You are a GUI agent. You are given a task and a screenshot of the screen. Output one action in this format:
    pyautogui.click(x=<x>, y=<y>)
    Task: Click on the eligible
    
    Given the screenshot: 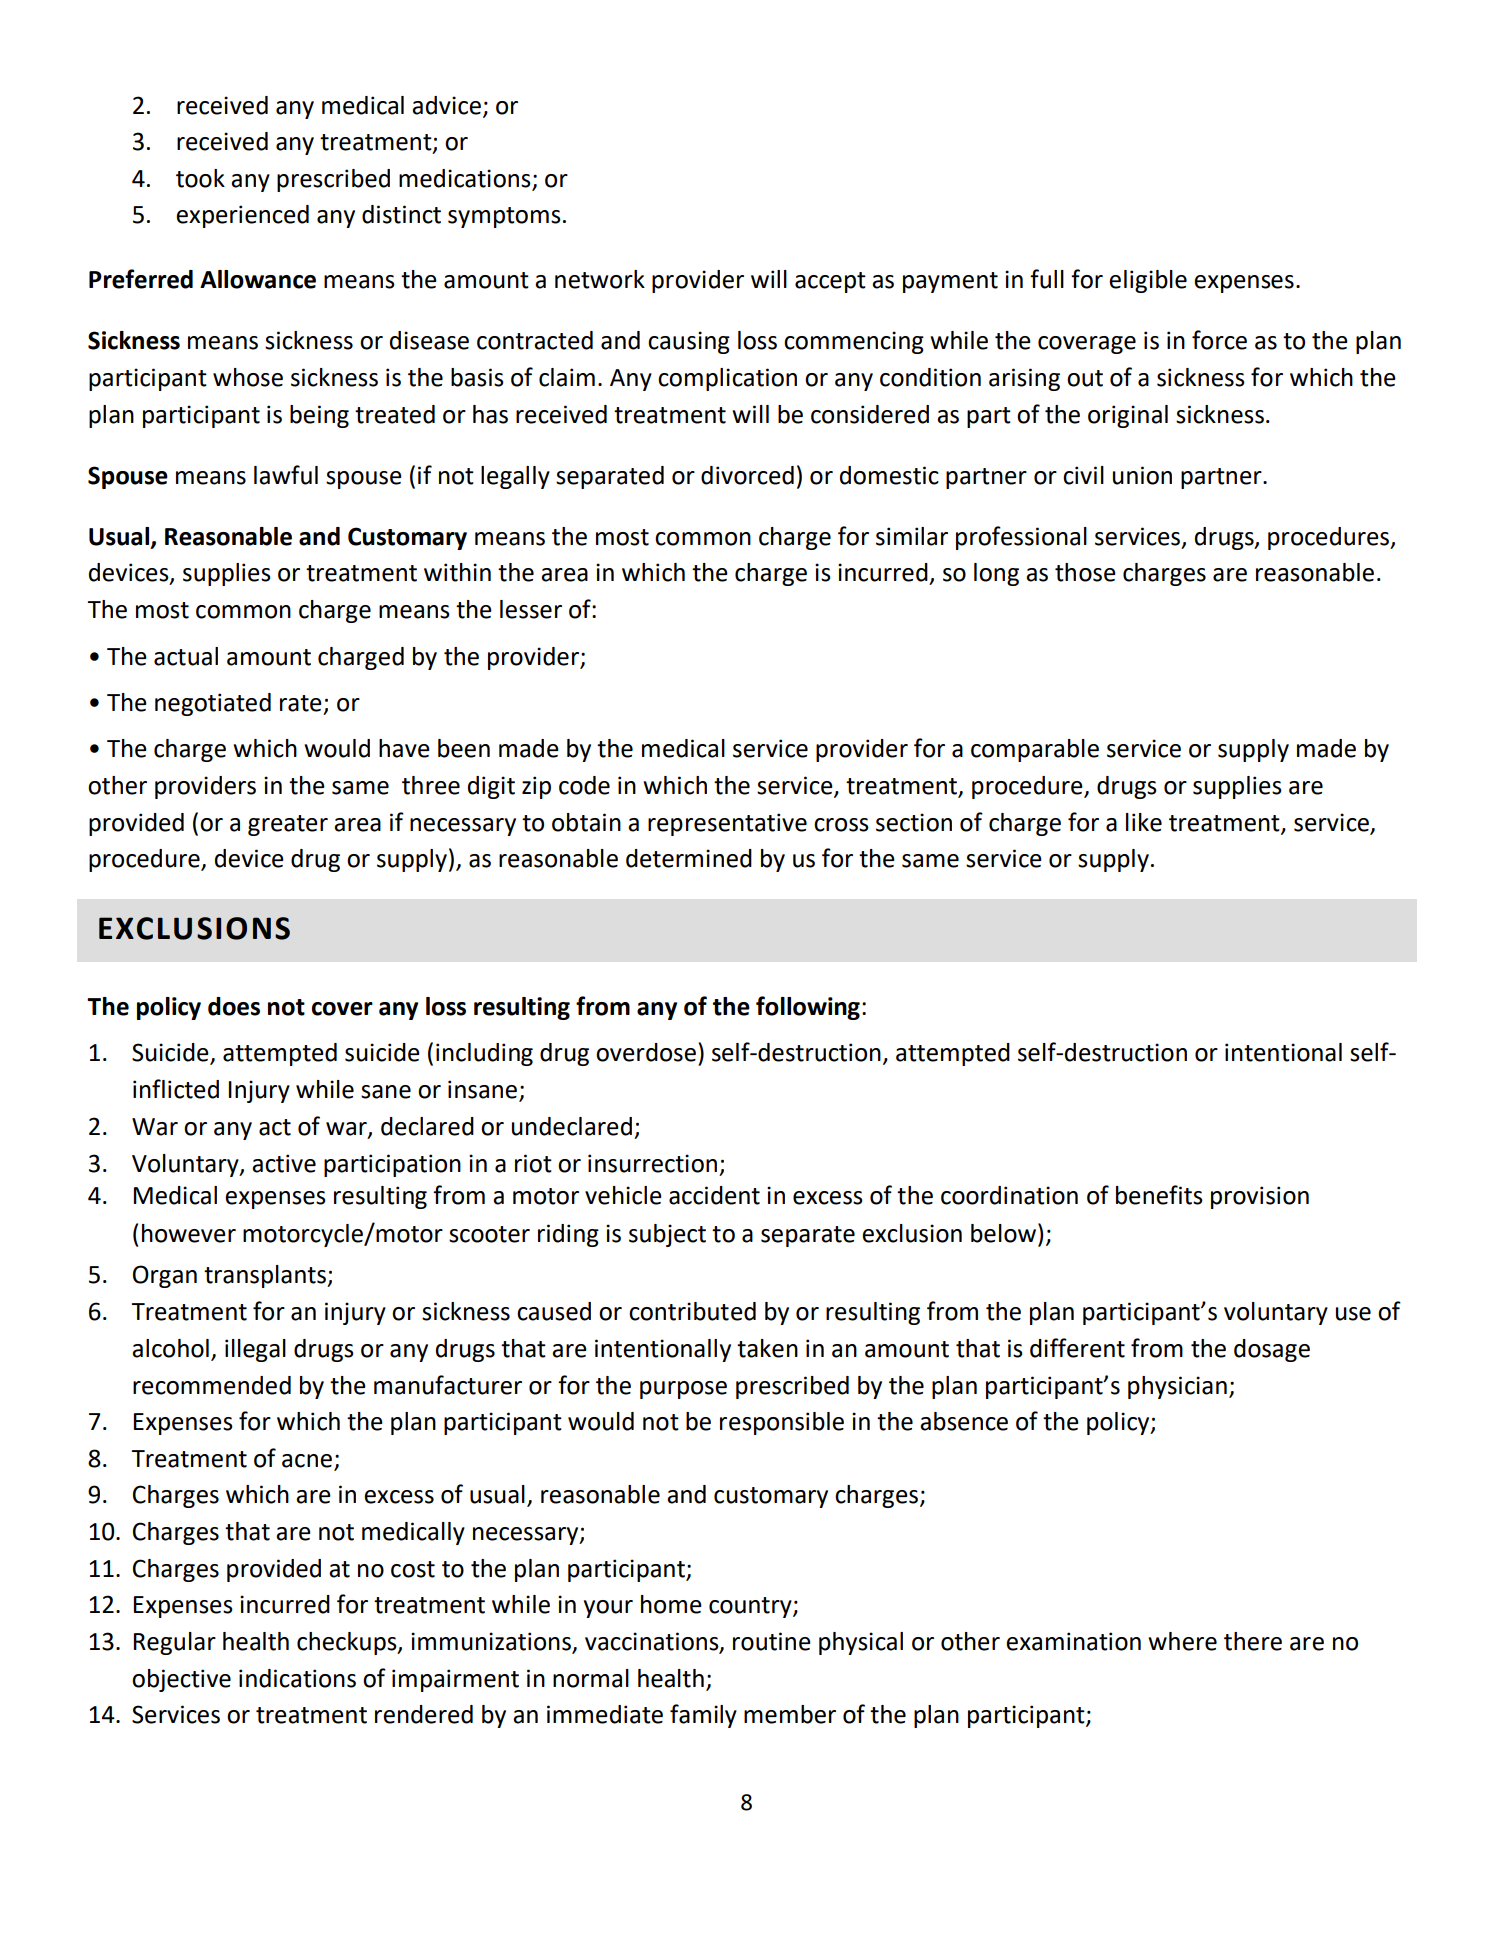 What is the action you would take?
    pyautogui.click(x=1148, y=281)
